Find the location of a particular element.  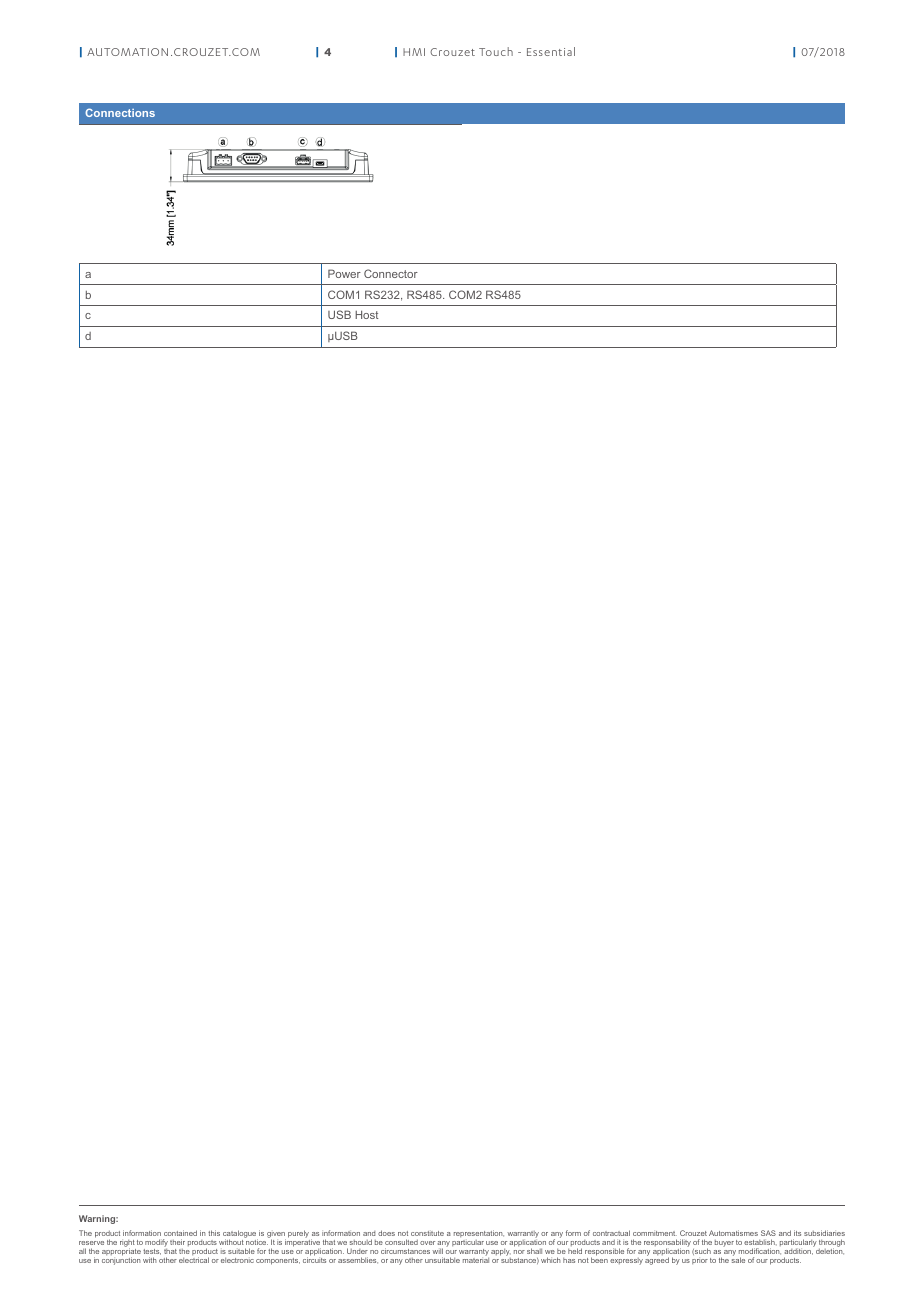

will is located at coordinates (437, 1251).
